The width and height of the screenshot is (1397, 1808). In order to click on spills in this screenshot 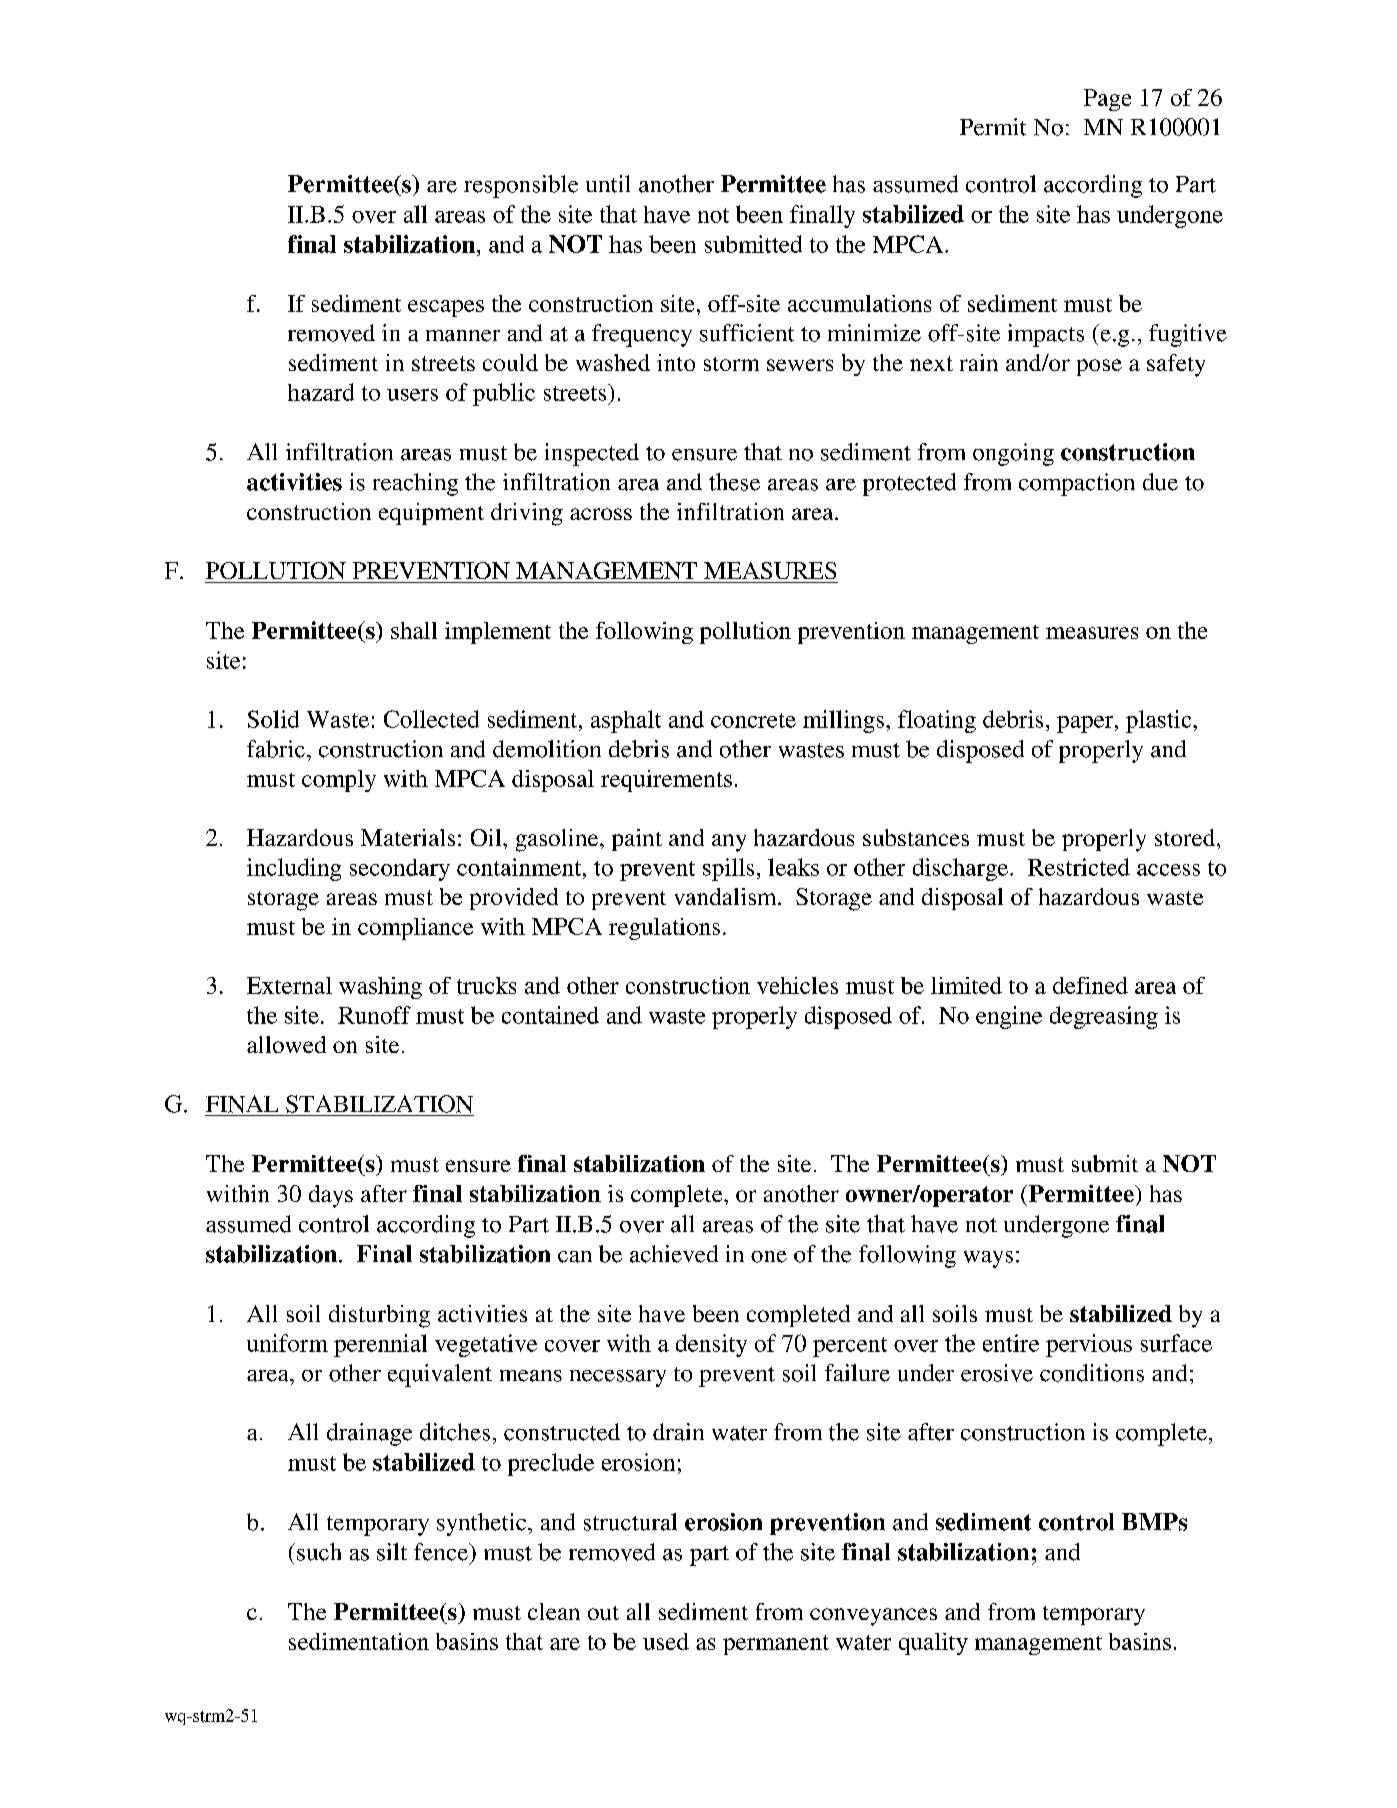, I will do `click(728, 869)`.
